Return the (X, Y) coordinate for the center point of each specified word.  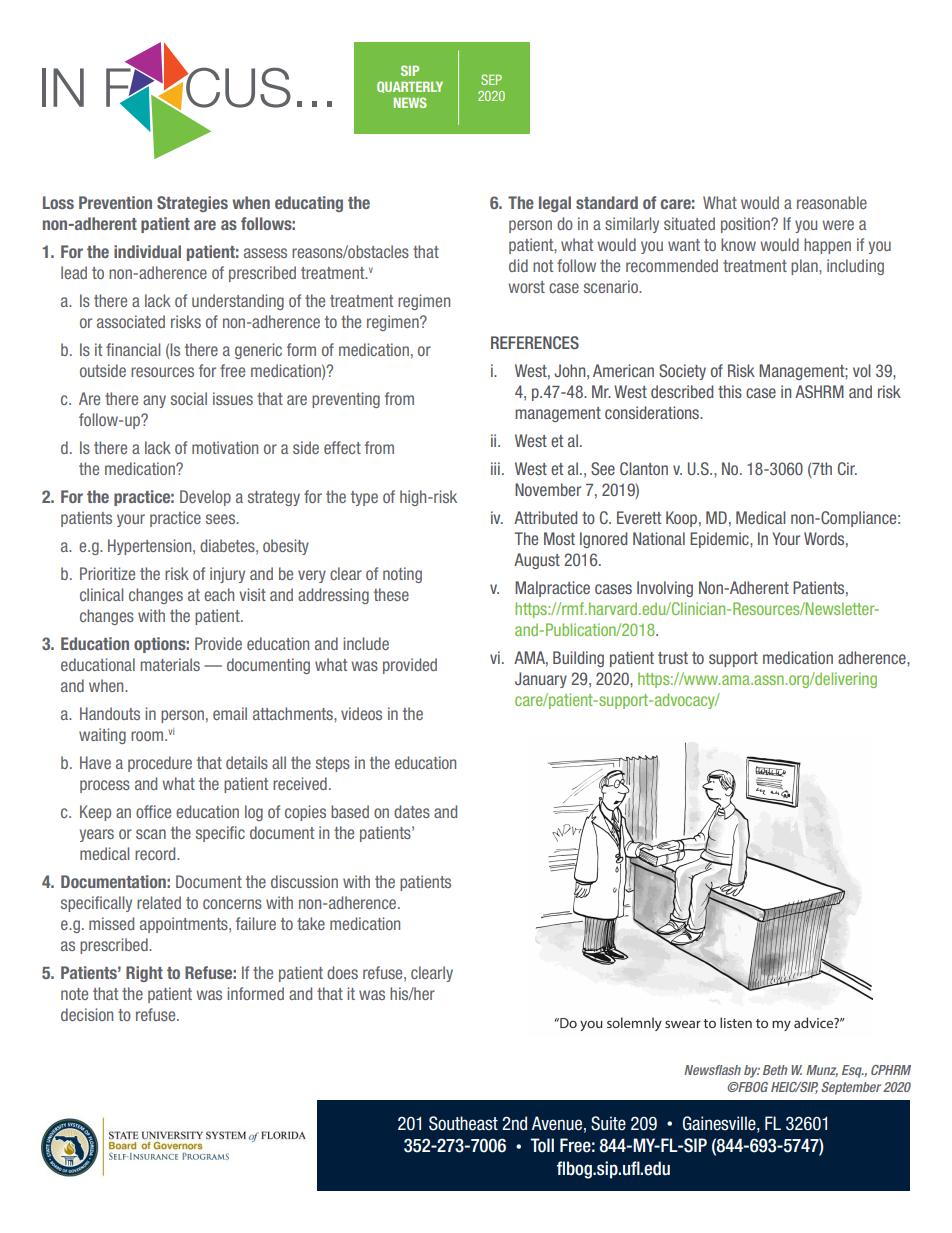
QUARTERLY (410, 87)
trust (673, 658)
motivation (225, 447)
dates (412, 811)
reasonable (832, 202)
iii (495, 468)
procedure (160, 764)
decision (87, 1014)
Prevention (115, 202)
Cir (847, 468)
